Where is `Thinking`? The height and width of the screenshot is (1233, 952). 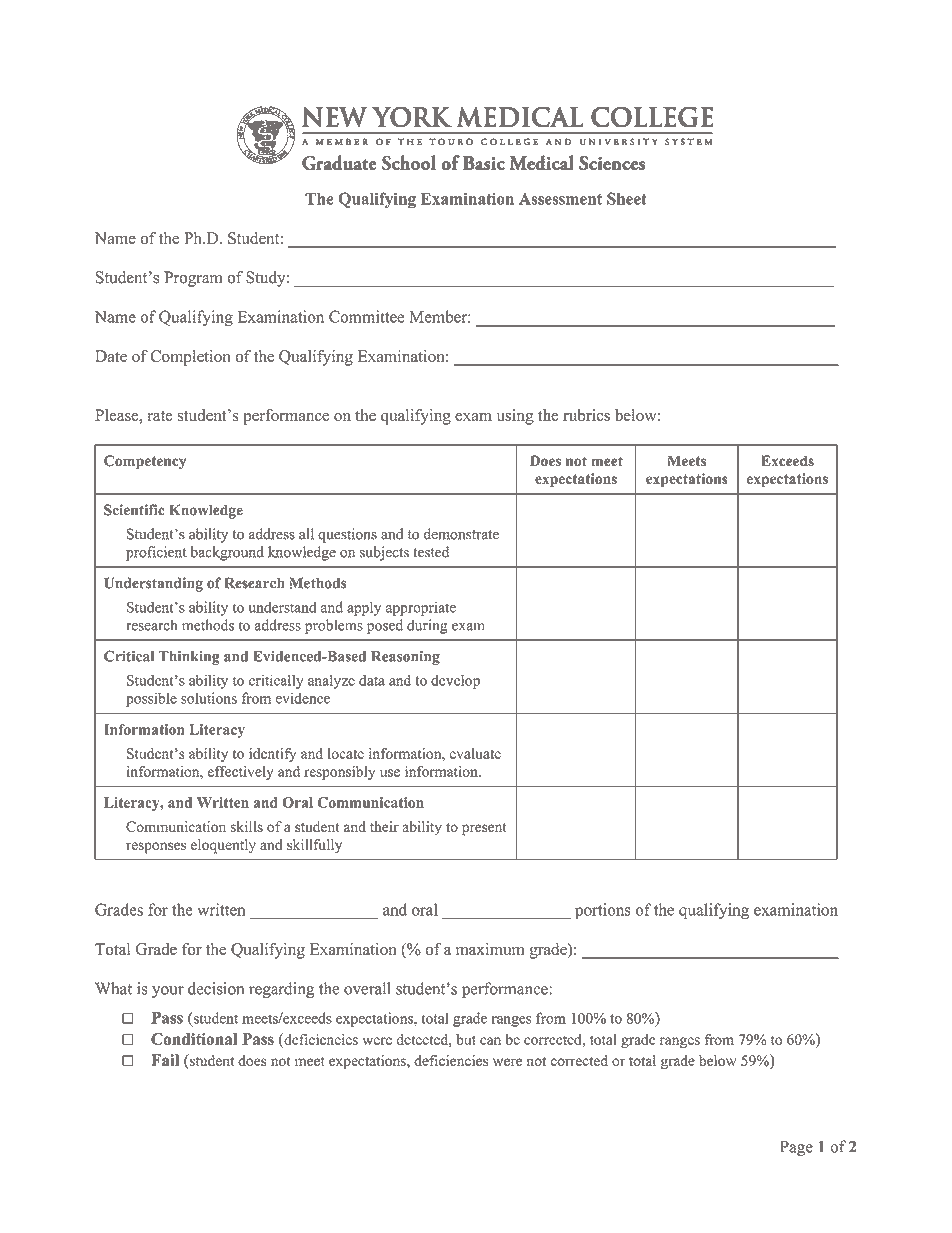
Thinking is located at coordinates (189, 657).
